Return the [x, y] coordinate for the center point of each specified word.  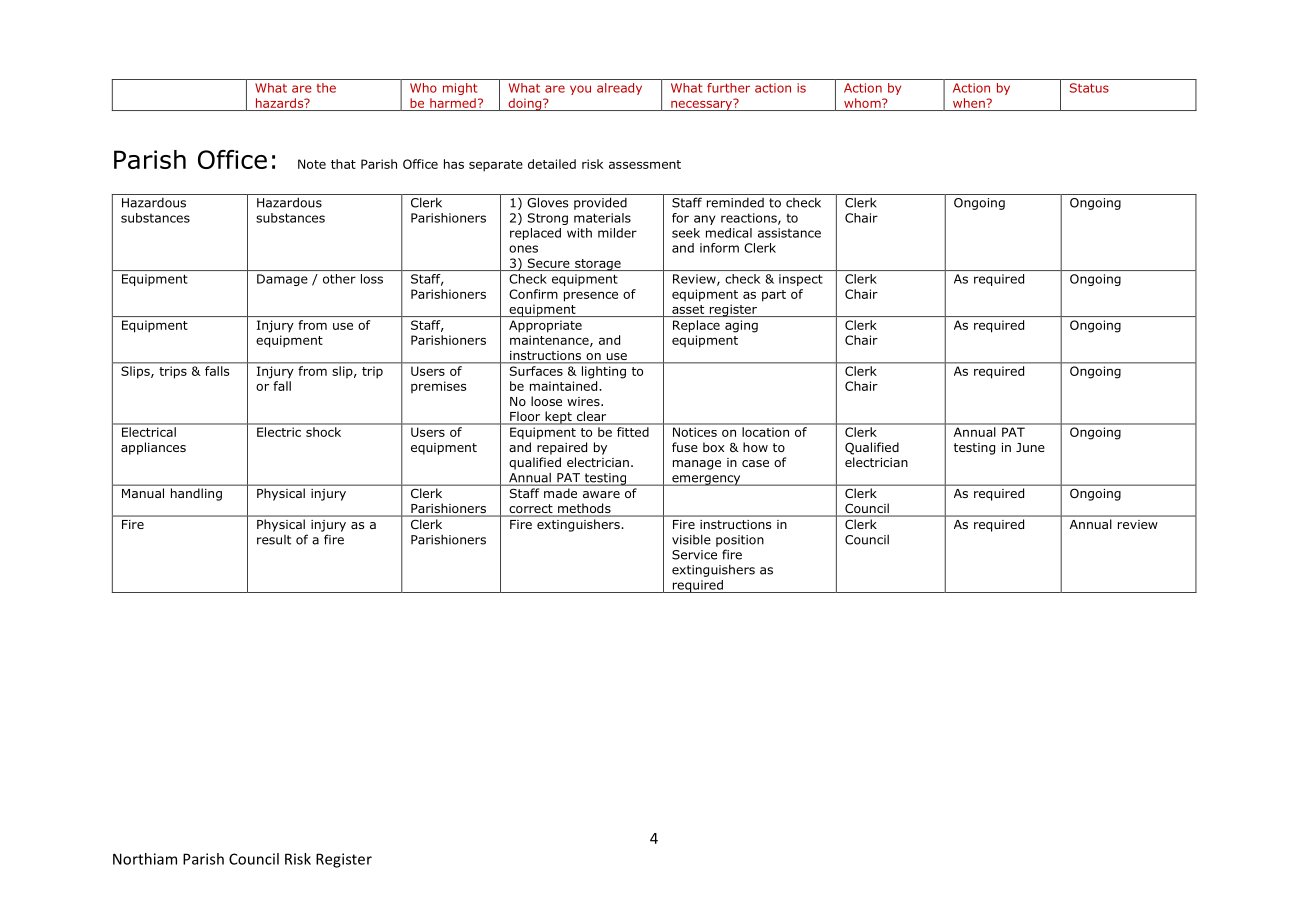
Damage [282, 280]
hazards [281, 103]
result [274, 540]
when [970, 103]
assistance [789, 233]
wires [584, 401]
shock [323, 432]
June [1030, 447]
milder [617, 233]
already [619, 89]
